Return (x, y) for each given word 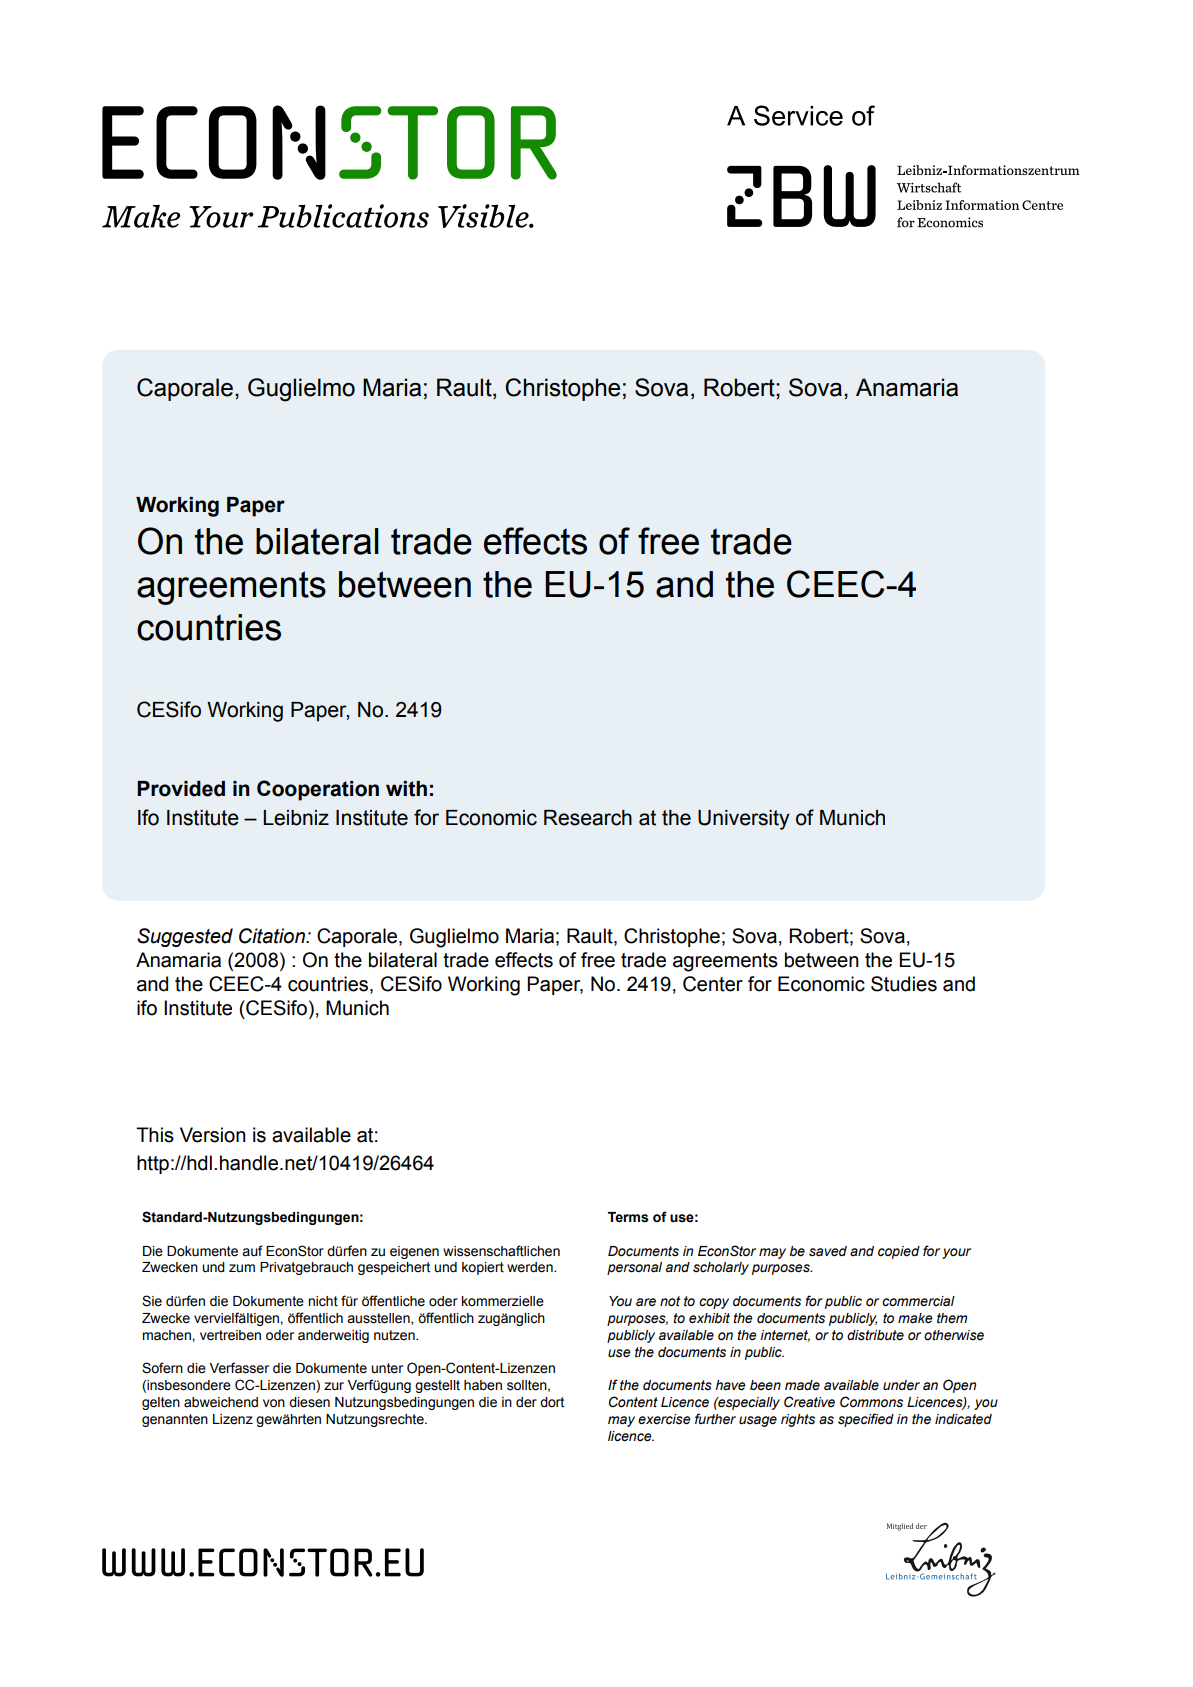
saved (828, 1251)
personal (634, 1268)
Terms (628, 1217)
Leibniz (296, 818)
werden (531, 1267)
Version (213, 1135)
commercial (918, 1301)
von (274, 1403)
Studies (904, 984)
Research (588, 818)
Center (713, 984)
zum (242, 1268)
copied (899, 1252)
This (155, 1135)
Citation (273, 936)
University (744, 820)
